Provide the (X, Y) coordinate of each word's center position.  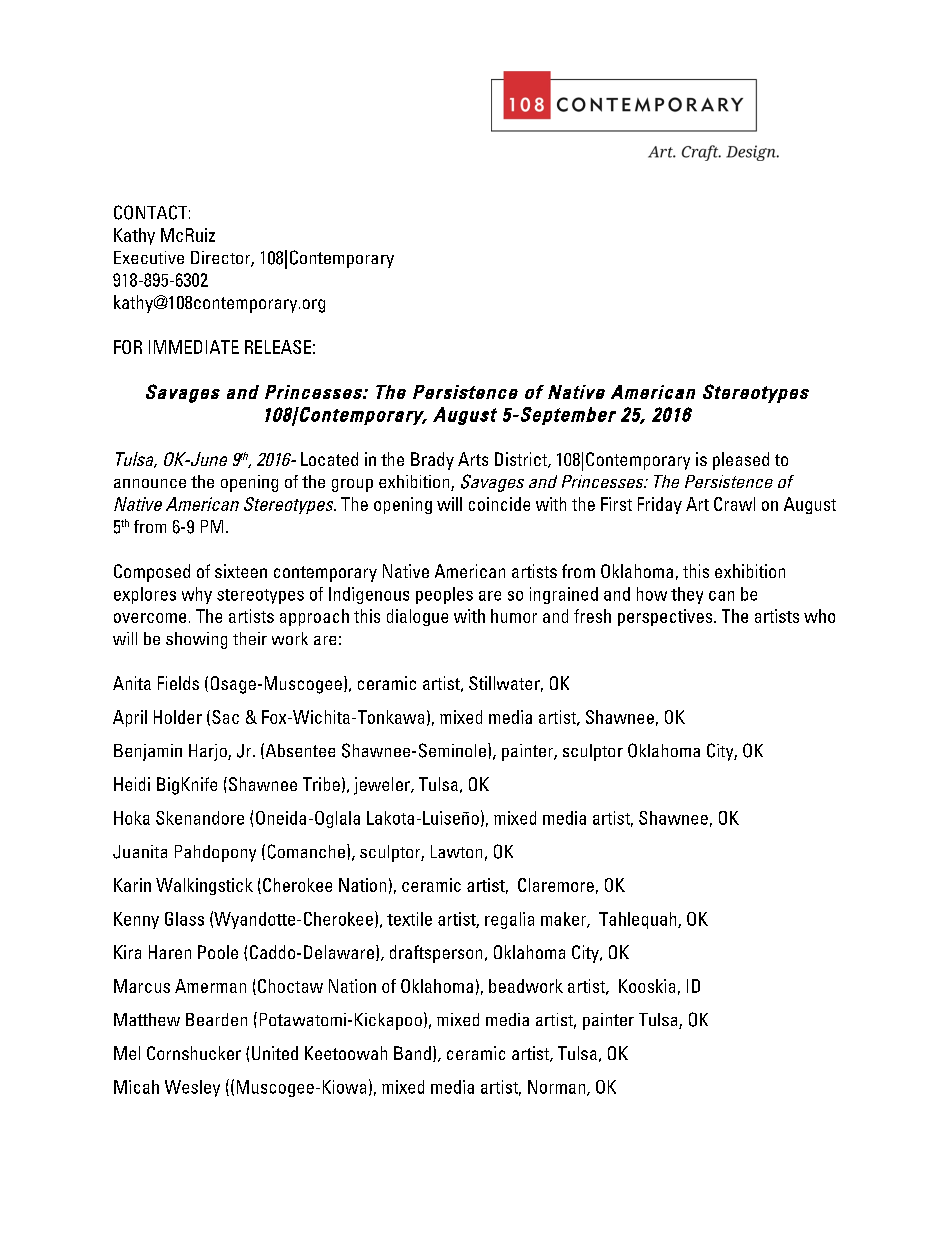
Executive (149, 257)
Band (412, 1053)
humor (514, 616)
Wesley (192, 1088)
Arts (473, 459)
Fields (178, 683)
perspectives (666, 617)
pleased (741, 461)
